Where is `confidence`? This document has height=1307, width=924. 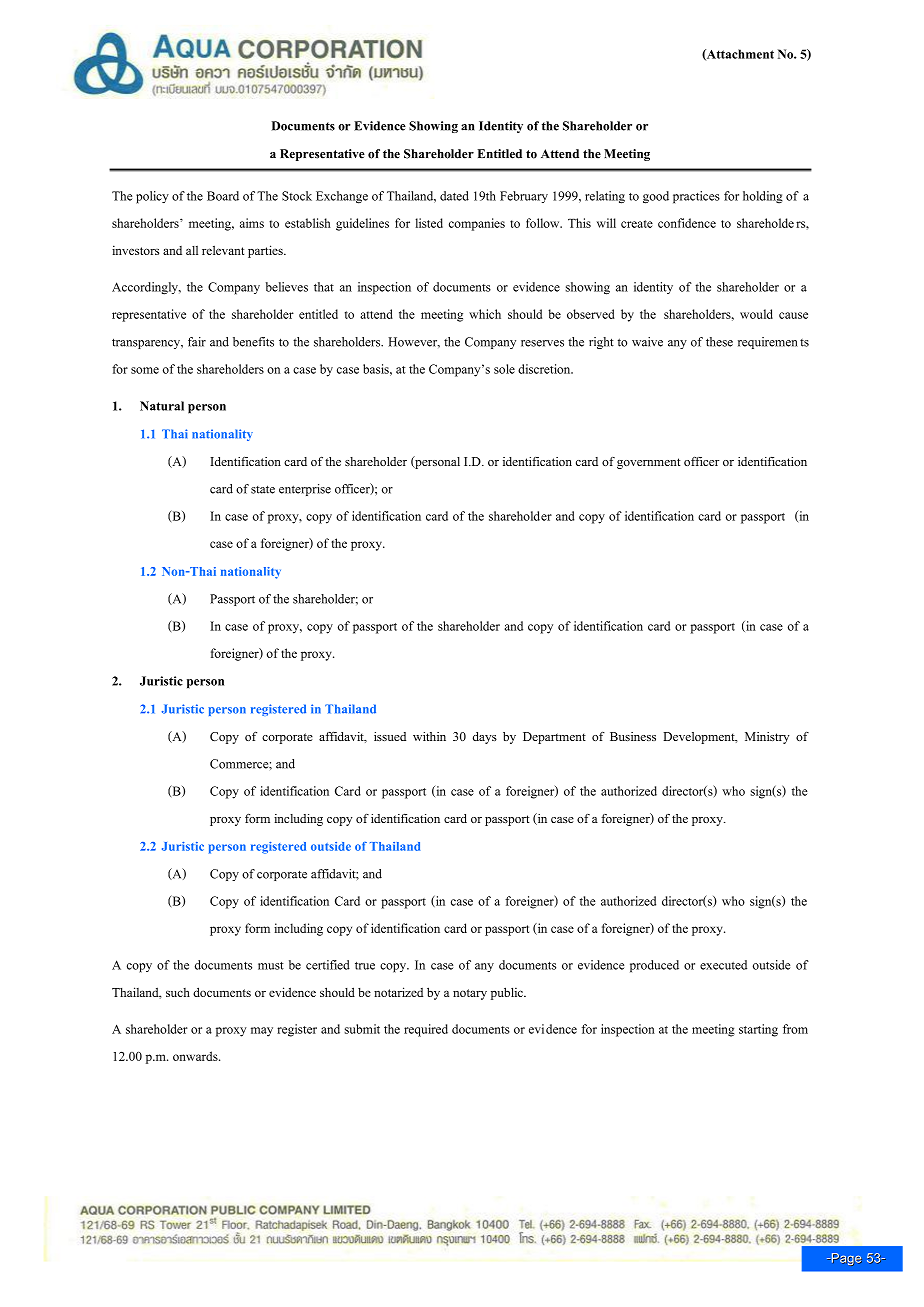 confidence is located at coordinates (687, 223).
